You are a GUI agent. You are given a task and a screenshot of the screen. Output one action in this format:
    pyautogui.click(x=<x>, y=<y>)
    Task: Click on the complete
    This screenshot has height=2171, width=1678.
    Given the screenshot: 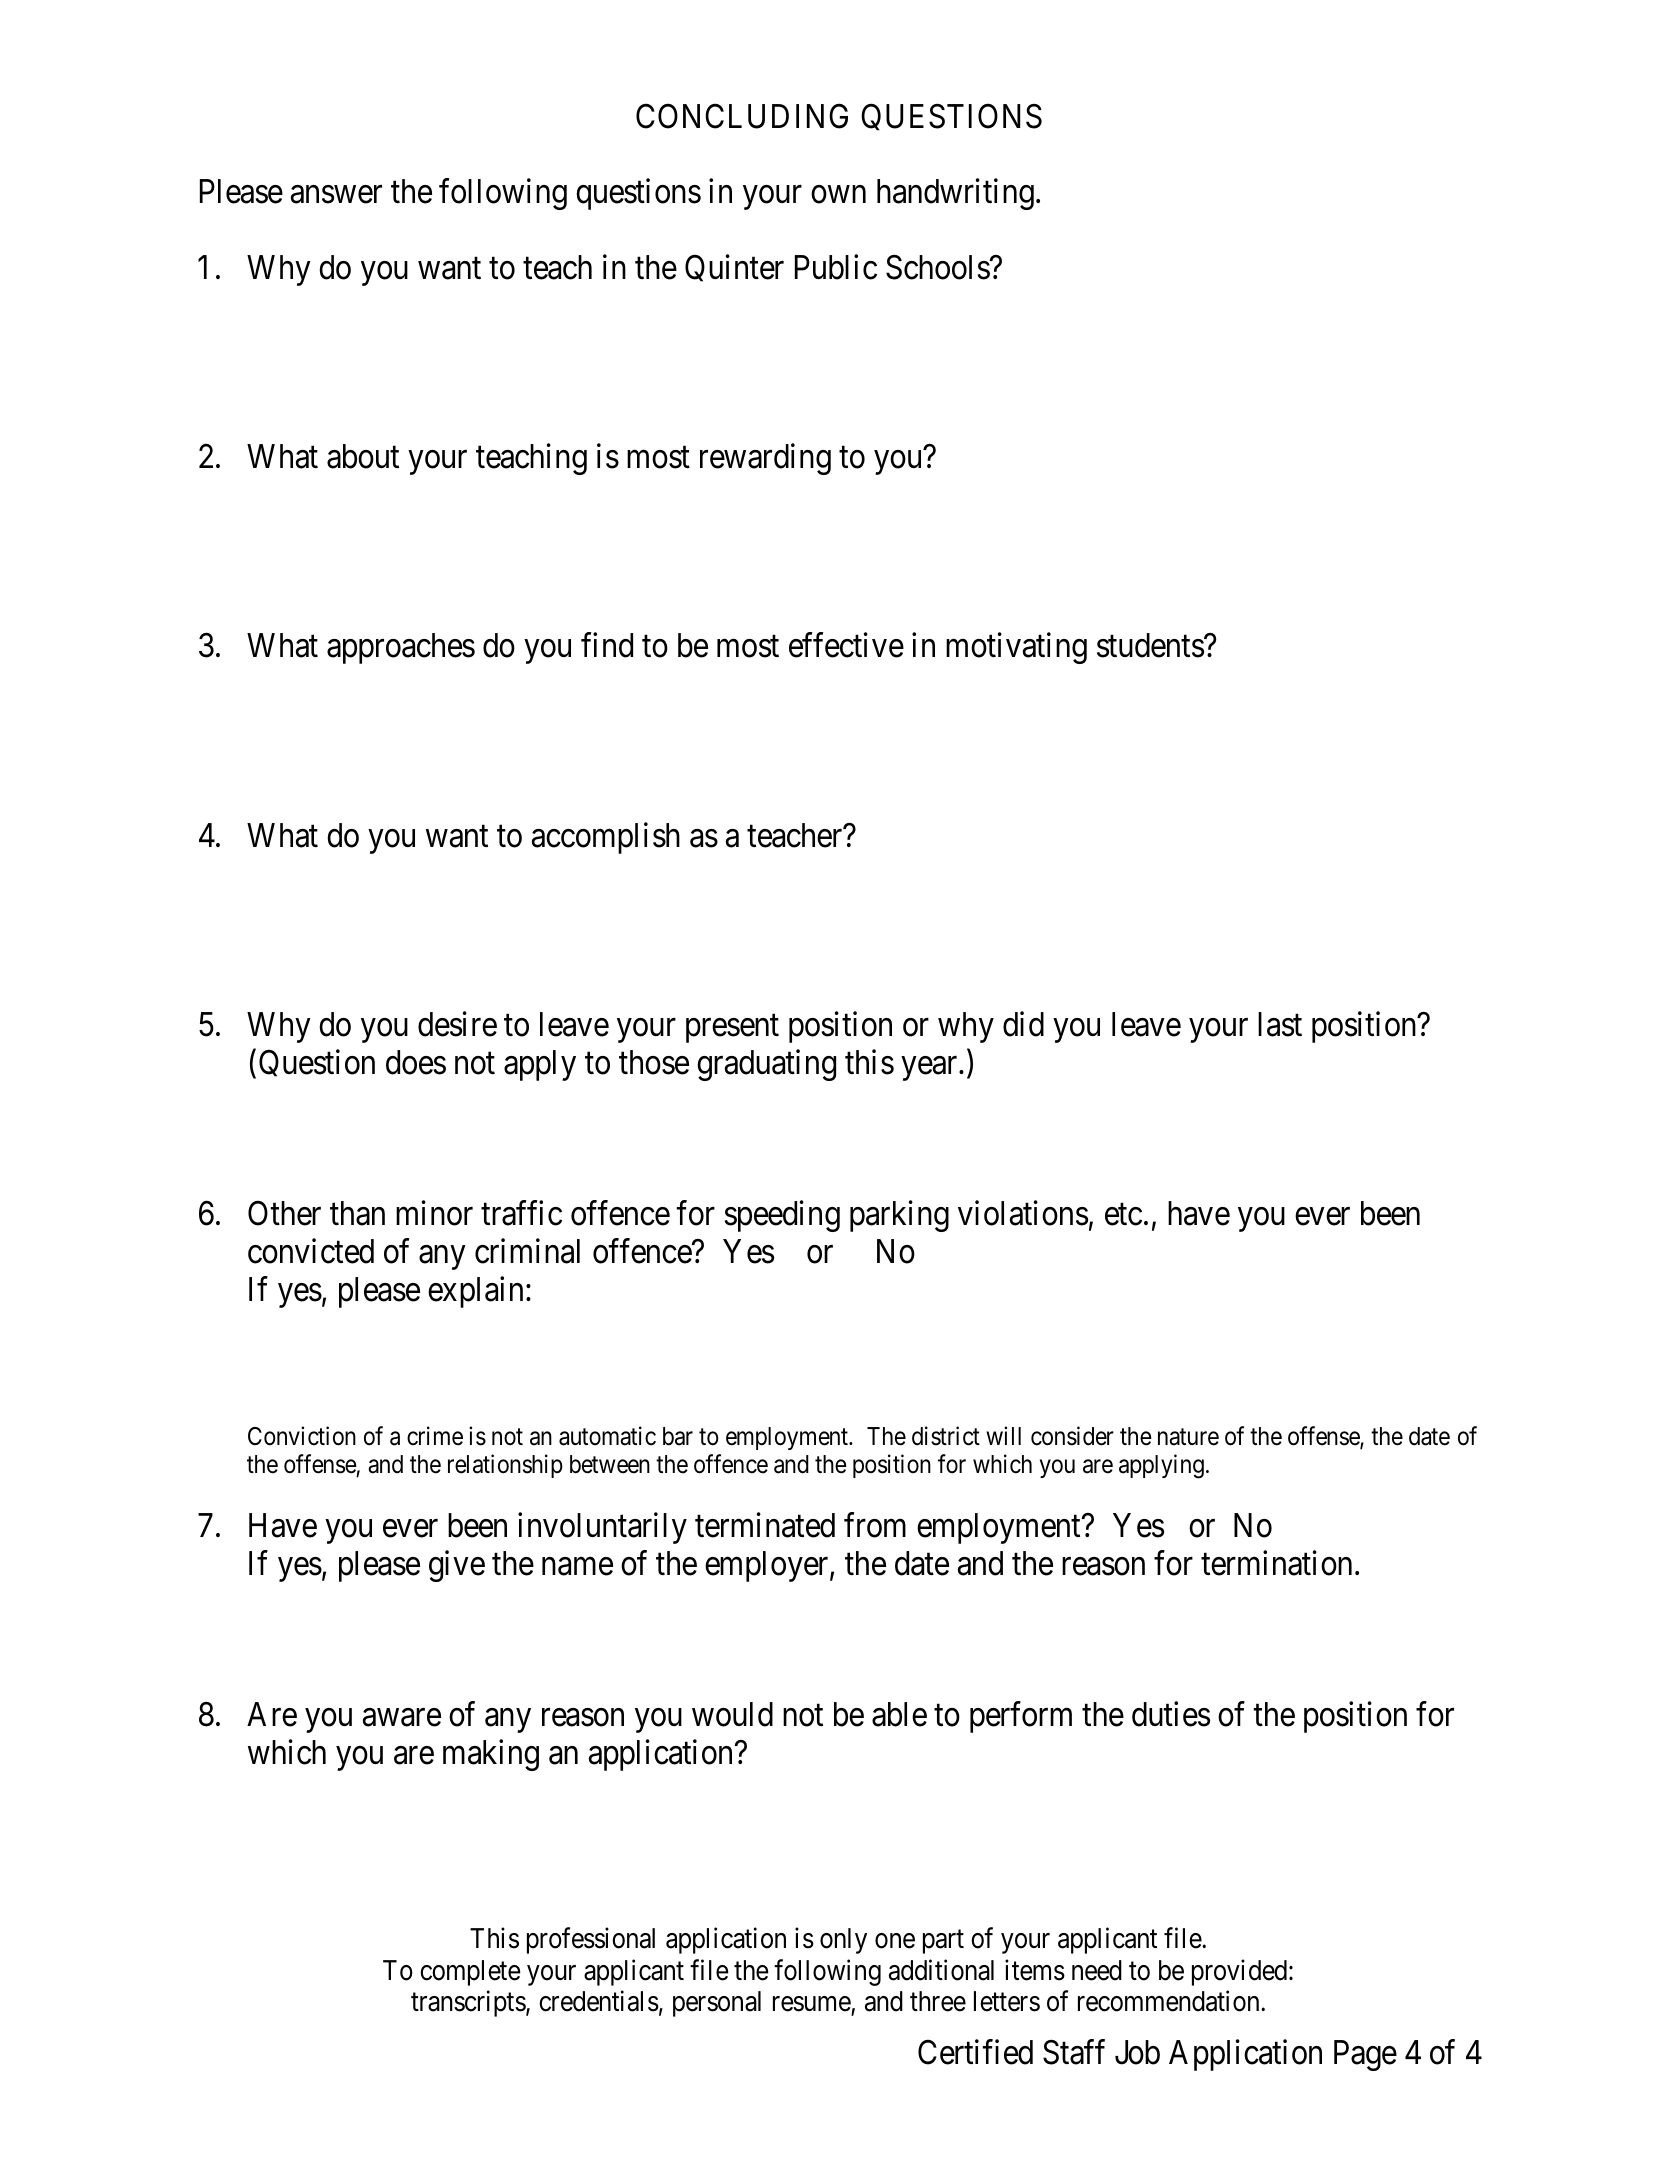 What is the action you would take?
    pyautogui.click(x=470, y=1973)
